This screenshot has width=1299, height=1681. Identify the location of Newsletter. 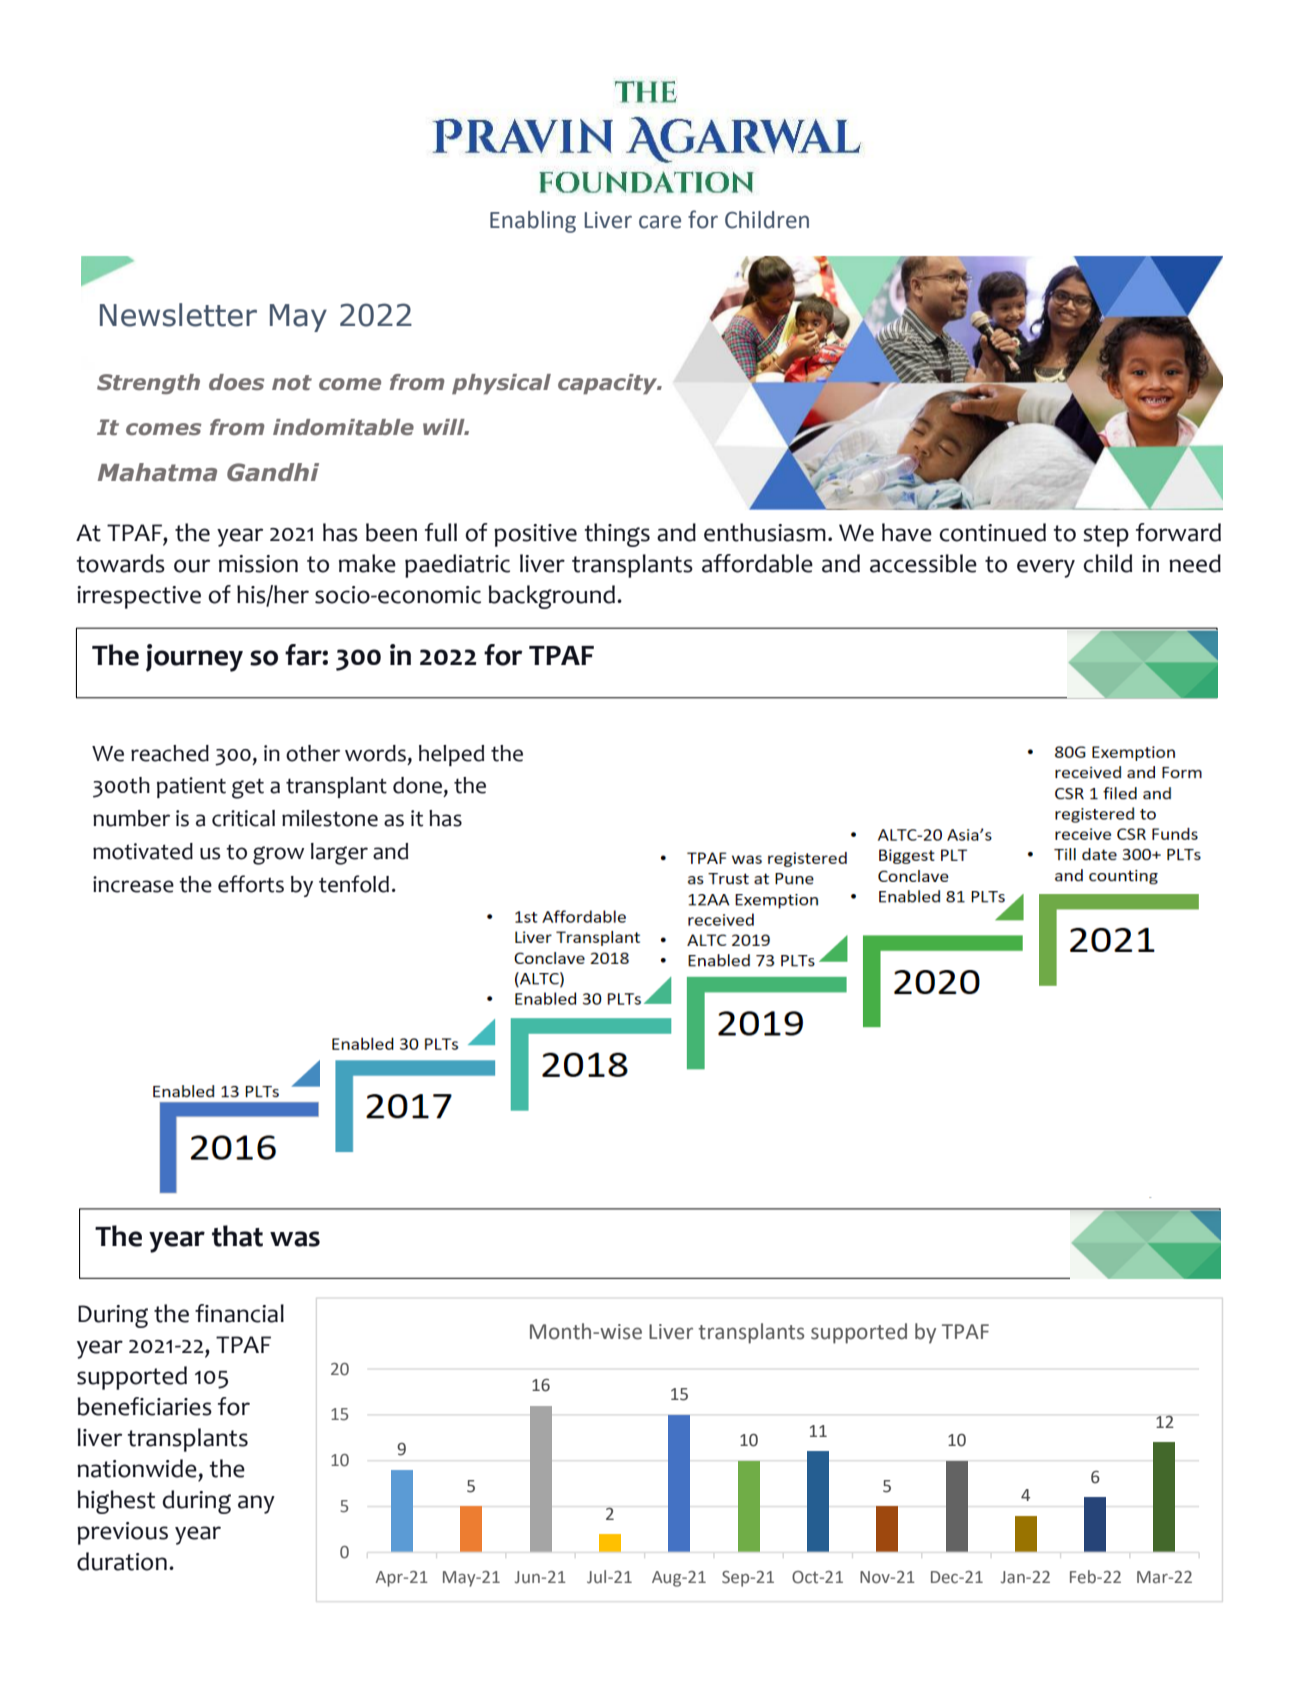
(178, 315).
